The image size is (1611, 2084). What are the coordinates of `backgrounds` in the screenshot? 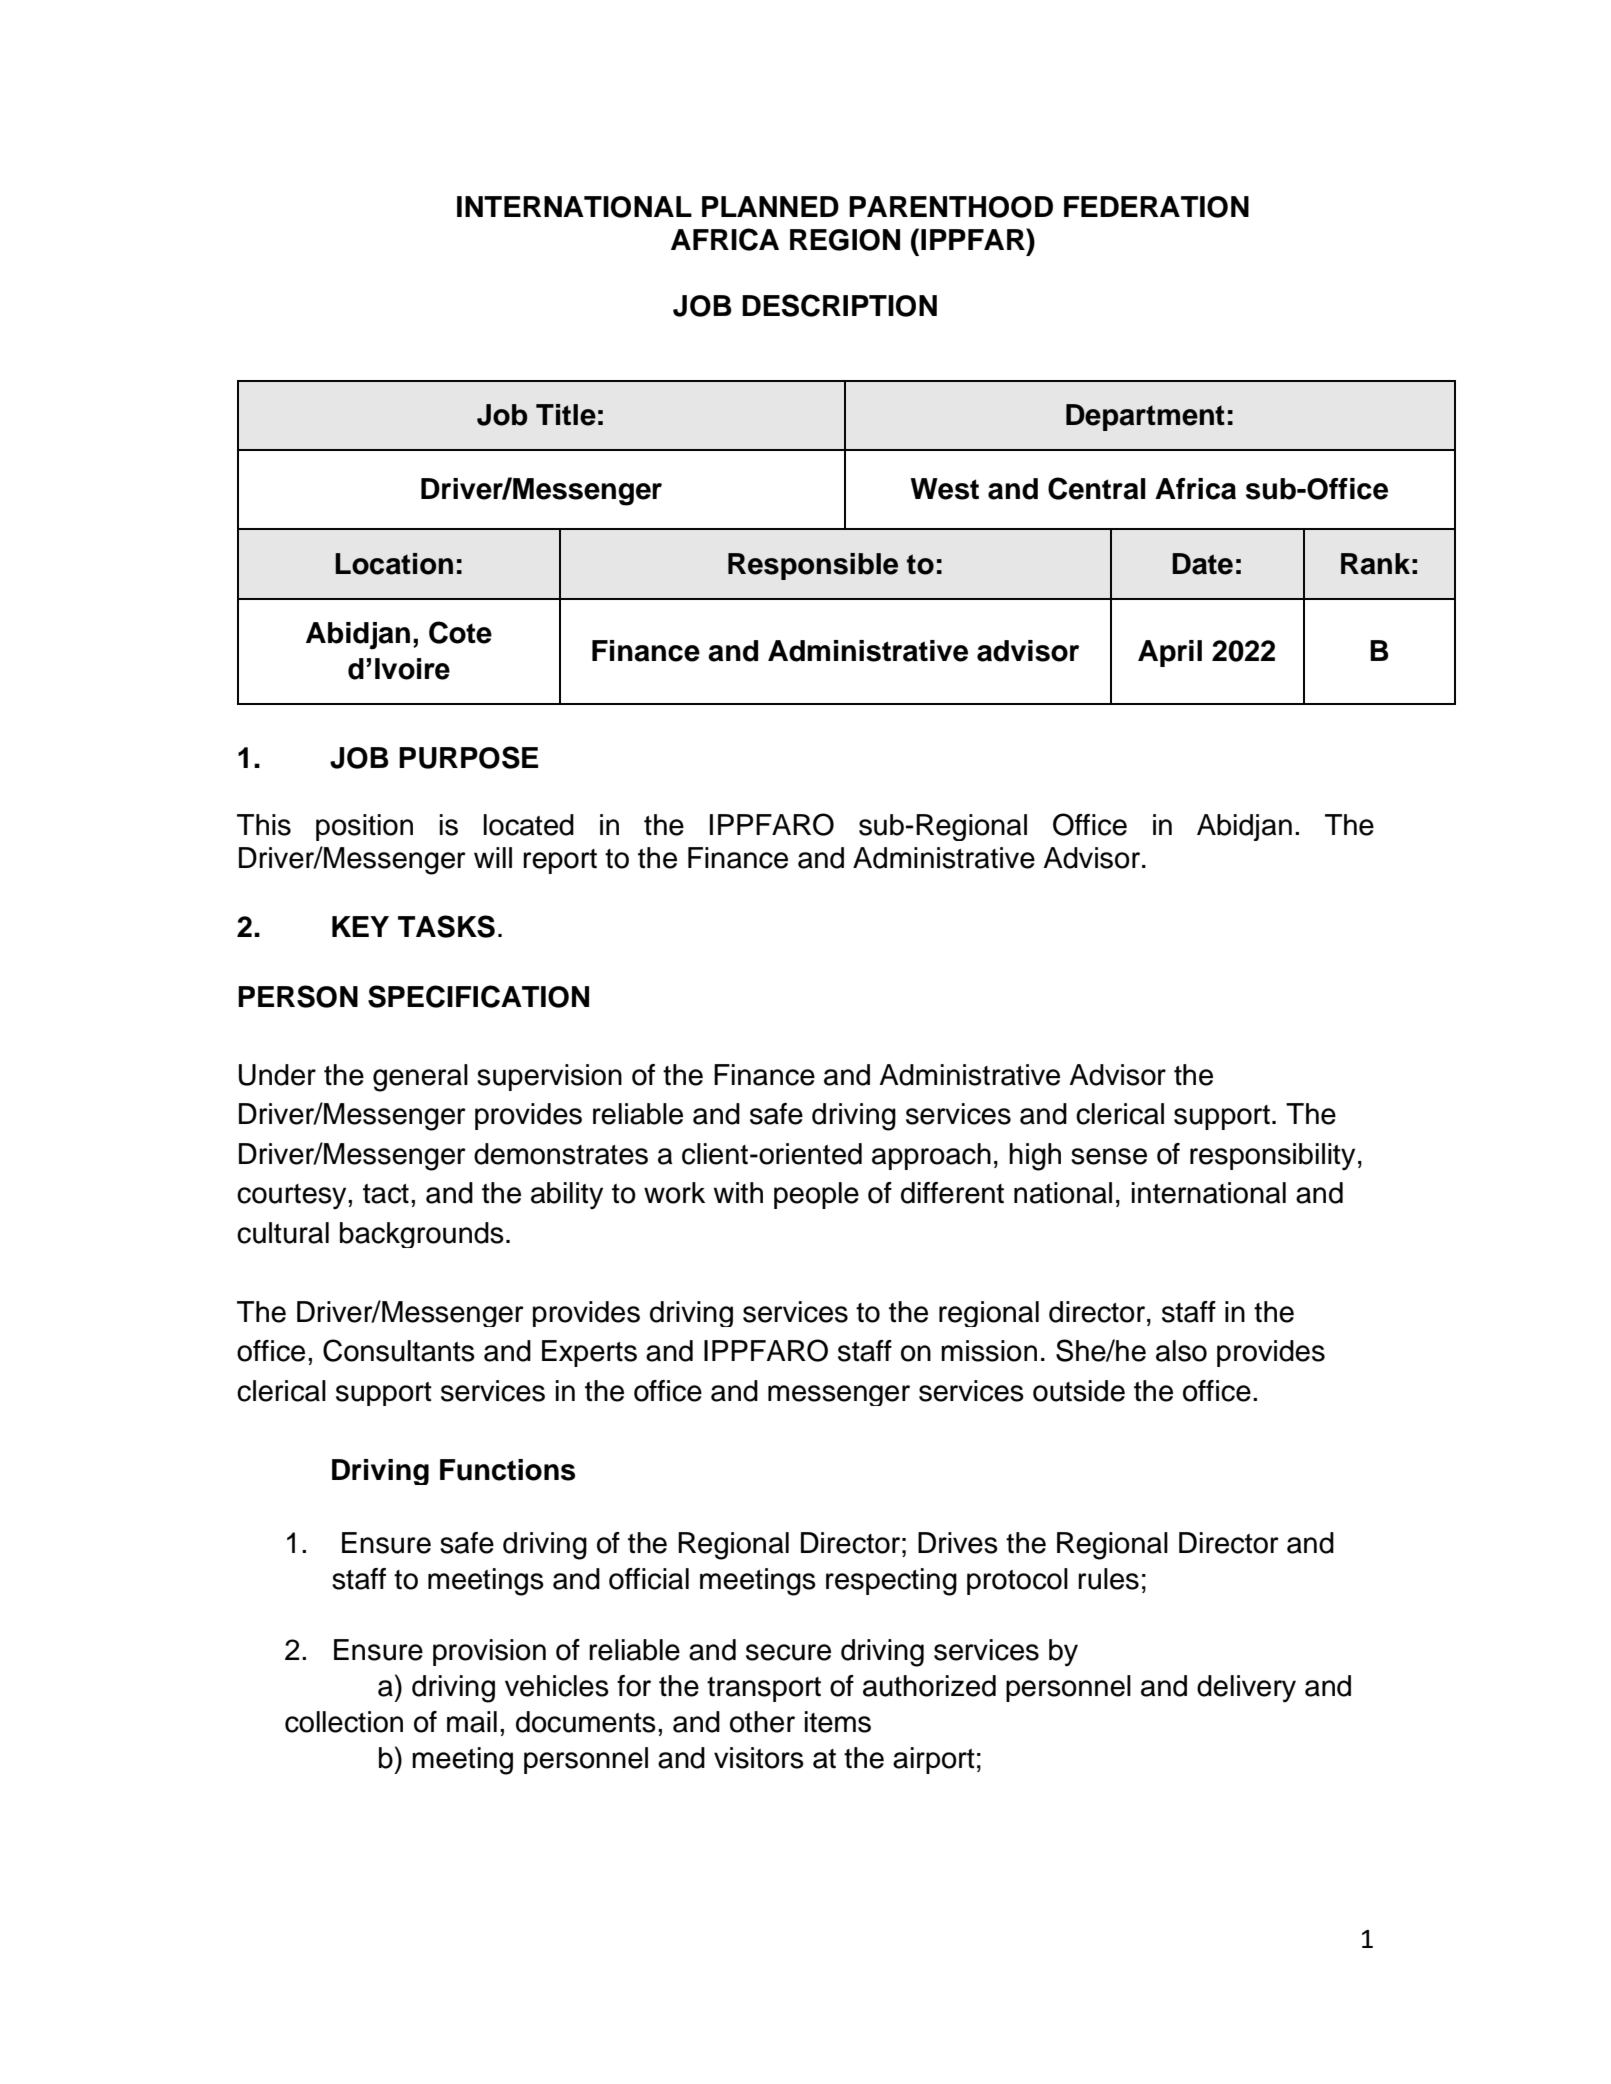 It's located at (422, 1235).
